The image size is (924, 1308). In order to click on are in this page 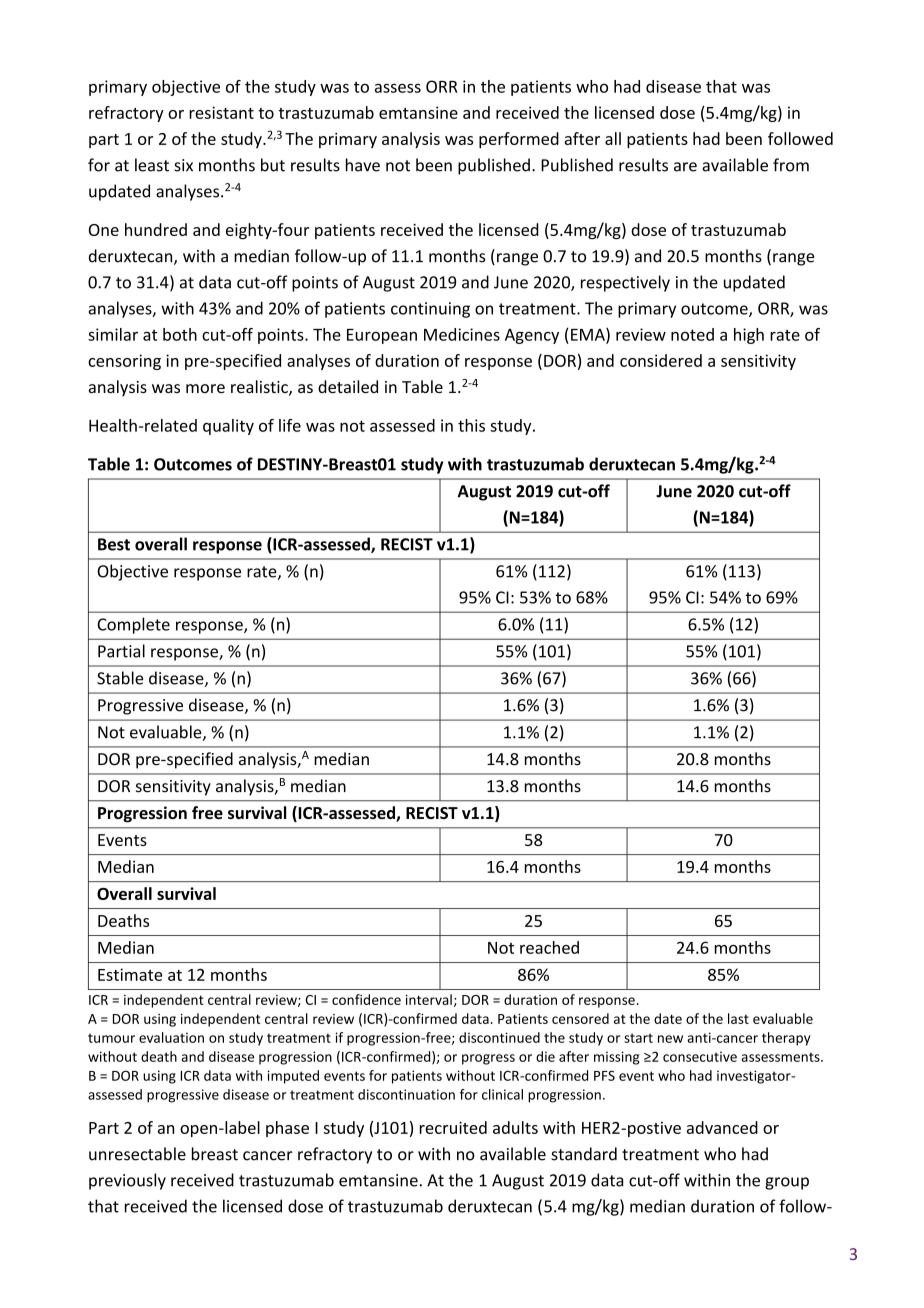, I will do `click(685, 167)`.
